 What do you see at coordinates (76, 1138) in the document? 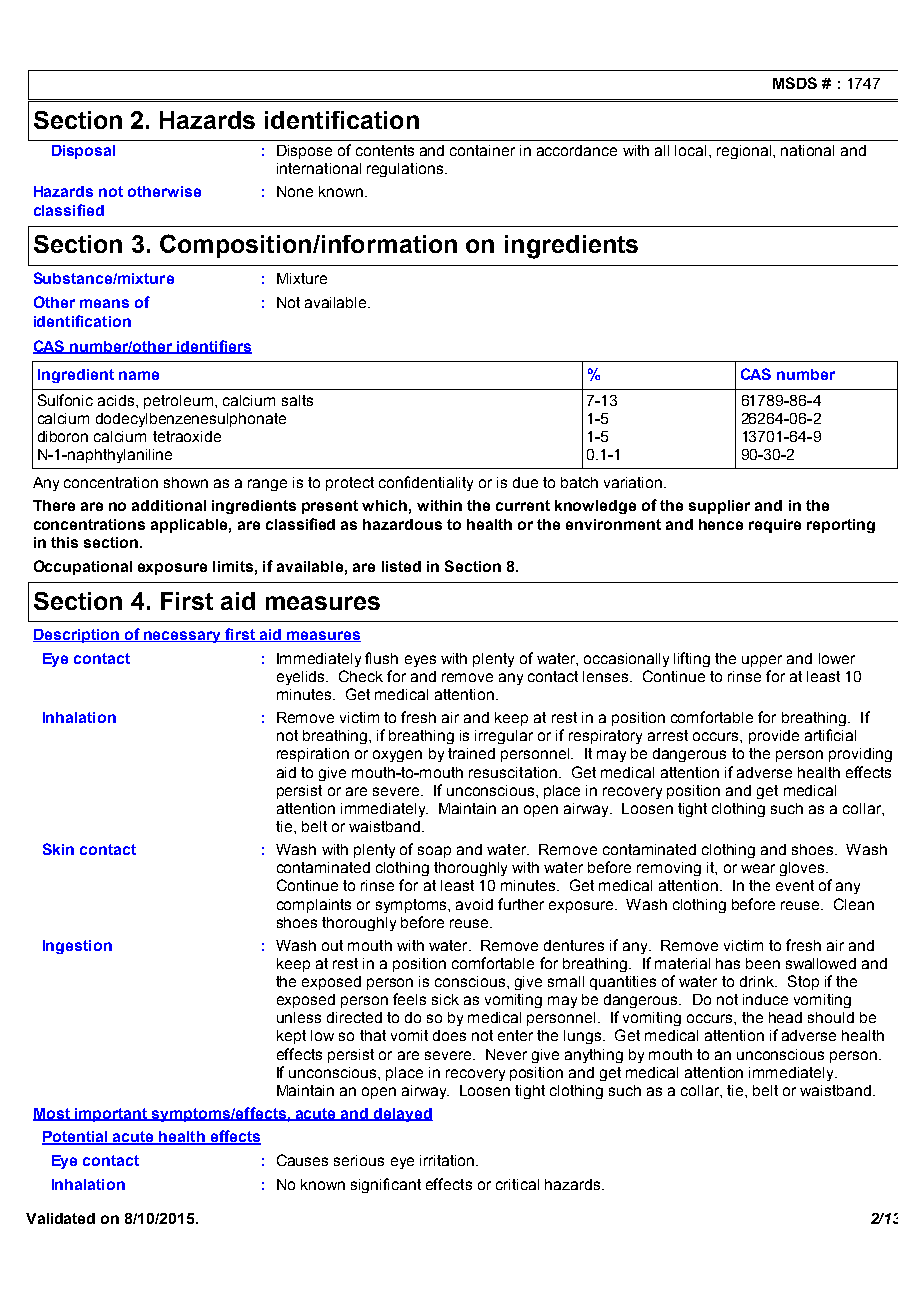
I see `Potential` at bounding box center [76, 1138].
